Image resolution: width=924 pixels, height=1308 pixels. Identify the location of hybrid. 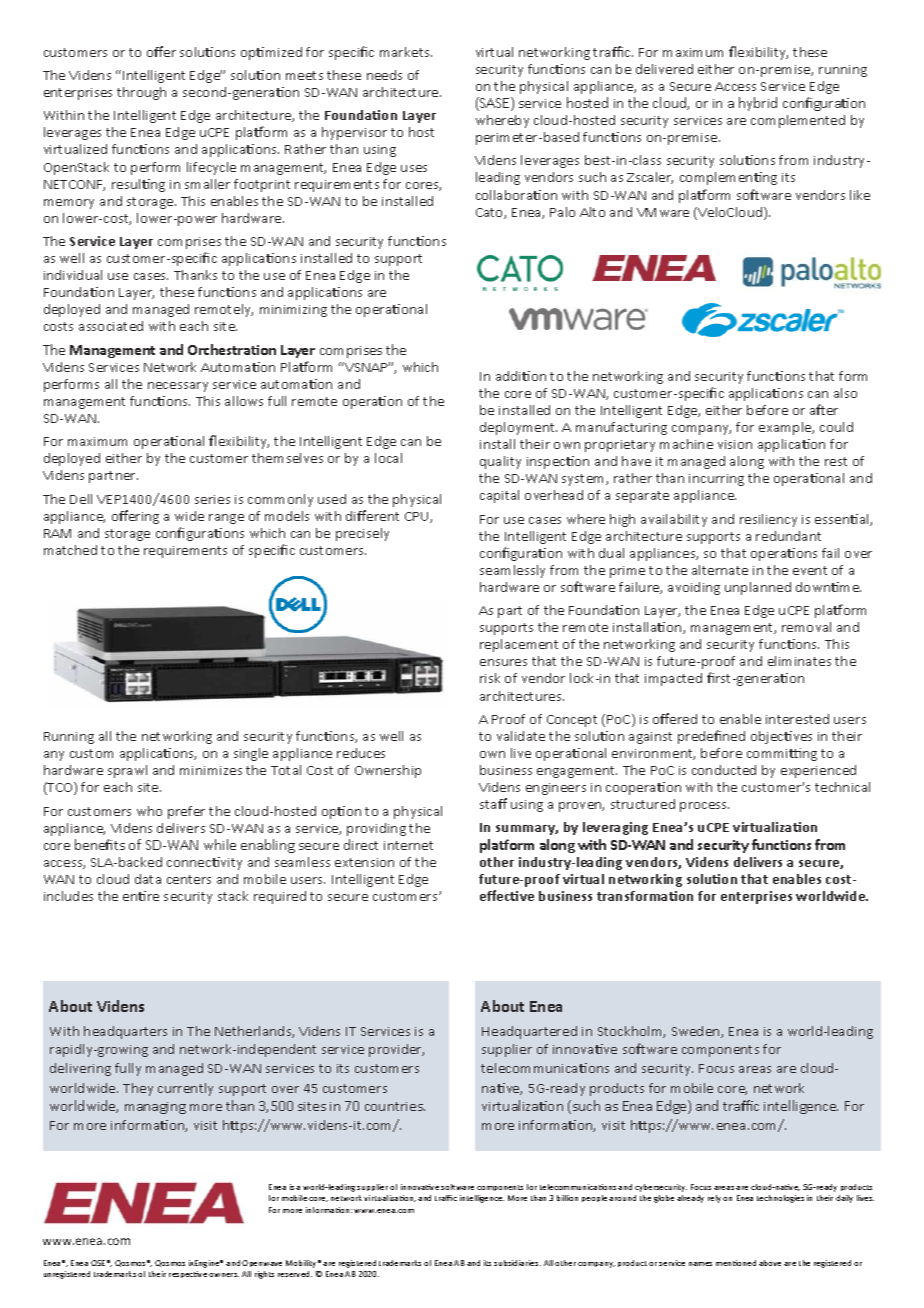
(758, 104).
